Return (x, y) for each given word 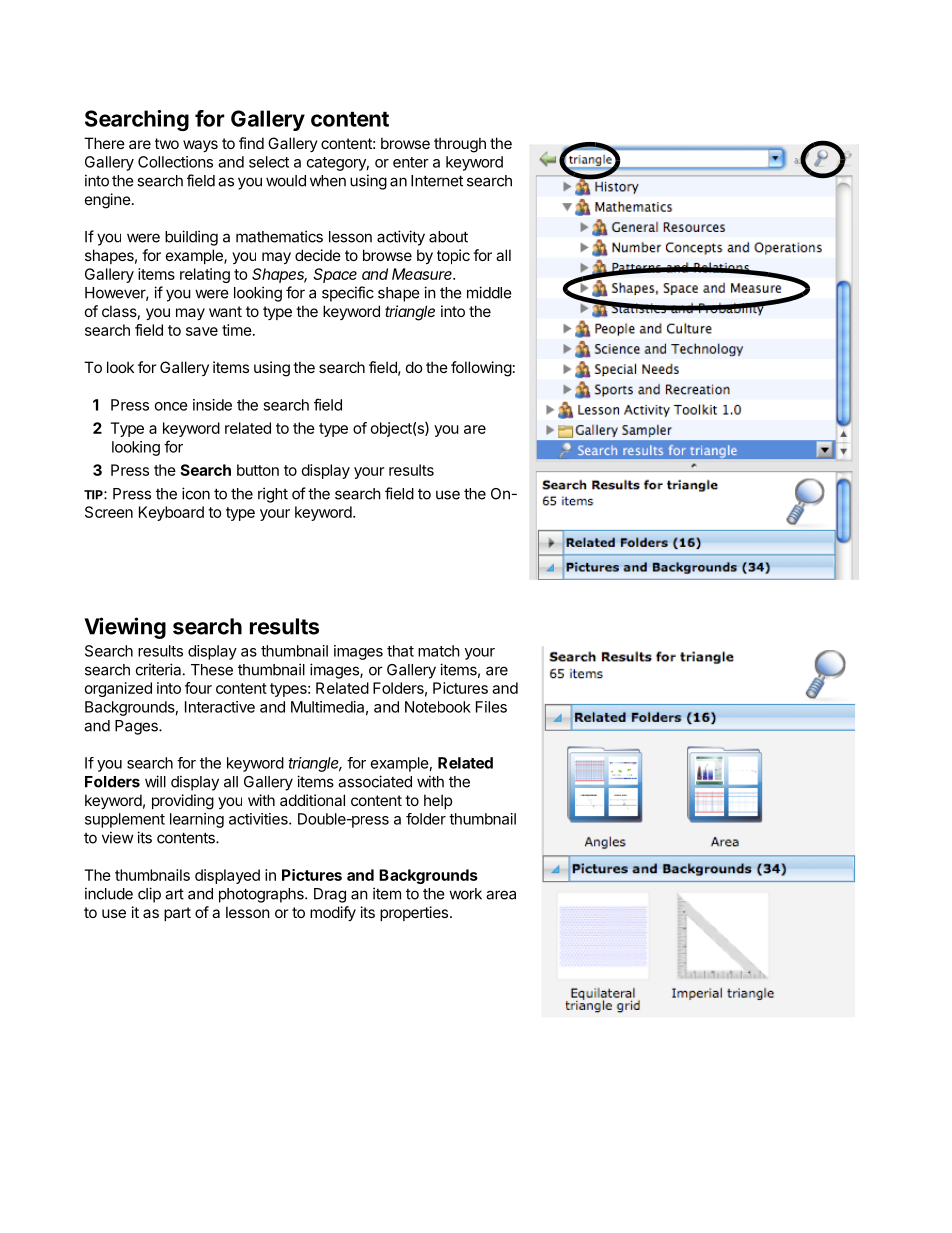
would (286, 181)
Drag (330, 895)
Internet (437, 181)
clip (149, 895)
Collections (175, 162)
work (465, 894)
